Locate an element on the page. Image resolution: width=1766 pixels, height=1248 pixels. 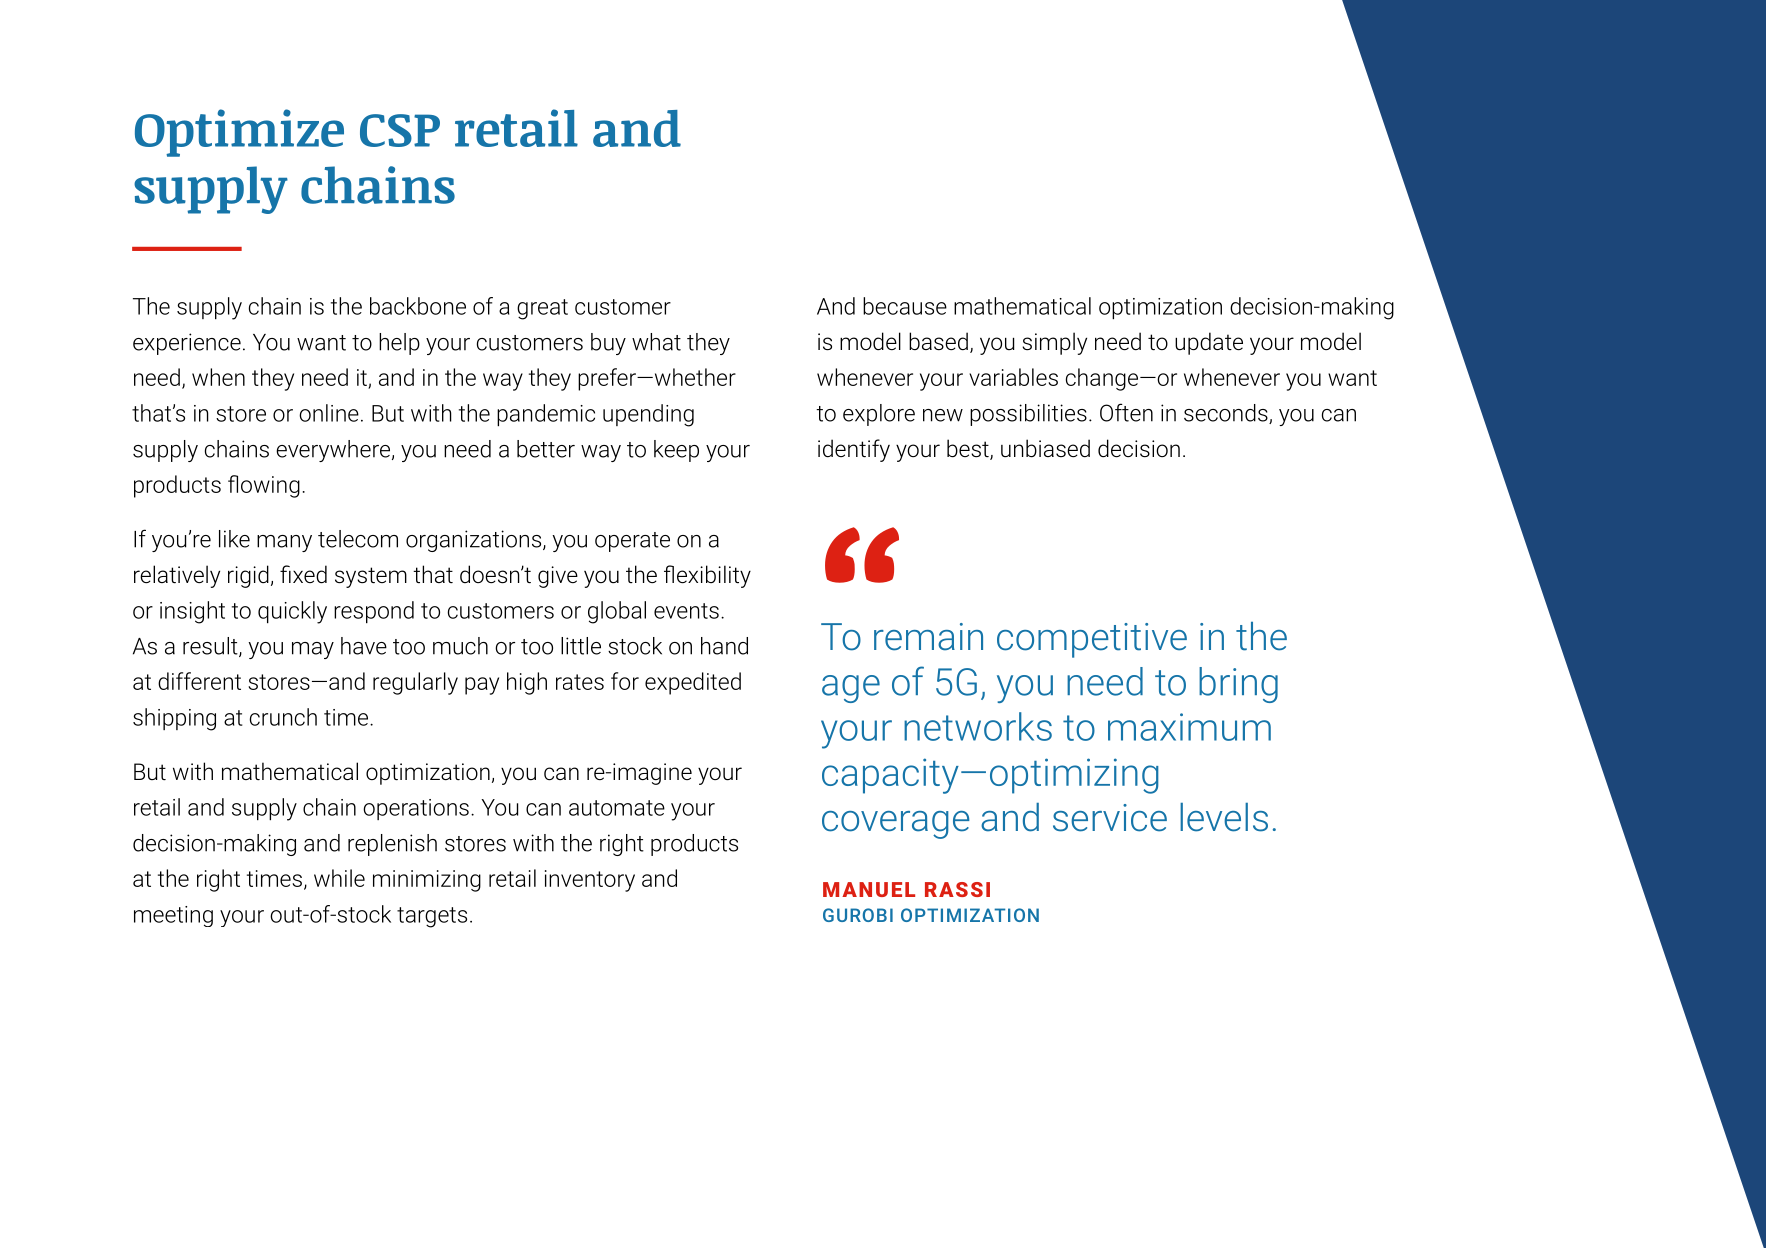
service is located at coordinates (1110, 818).
